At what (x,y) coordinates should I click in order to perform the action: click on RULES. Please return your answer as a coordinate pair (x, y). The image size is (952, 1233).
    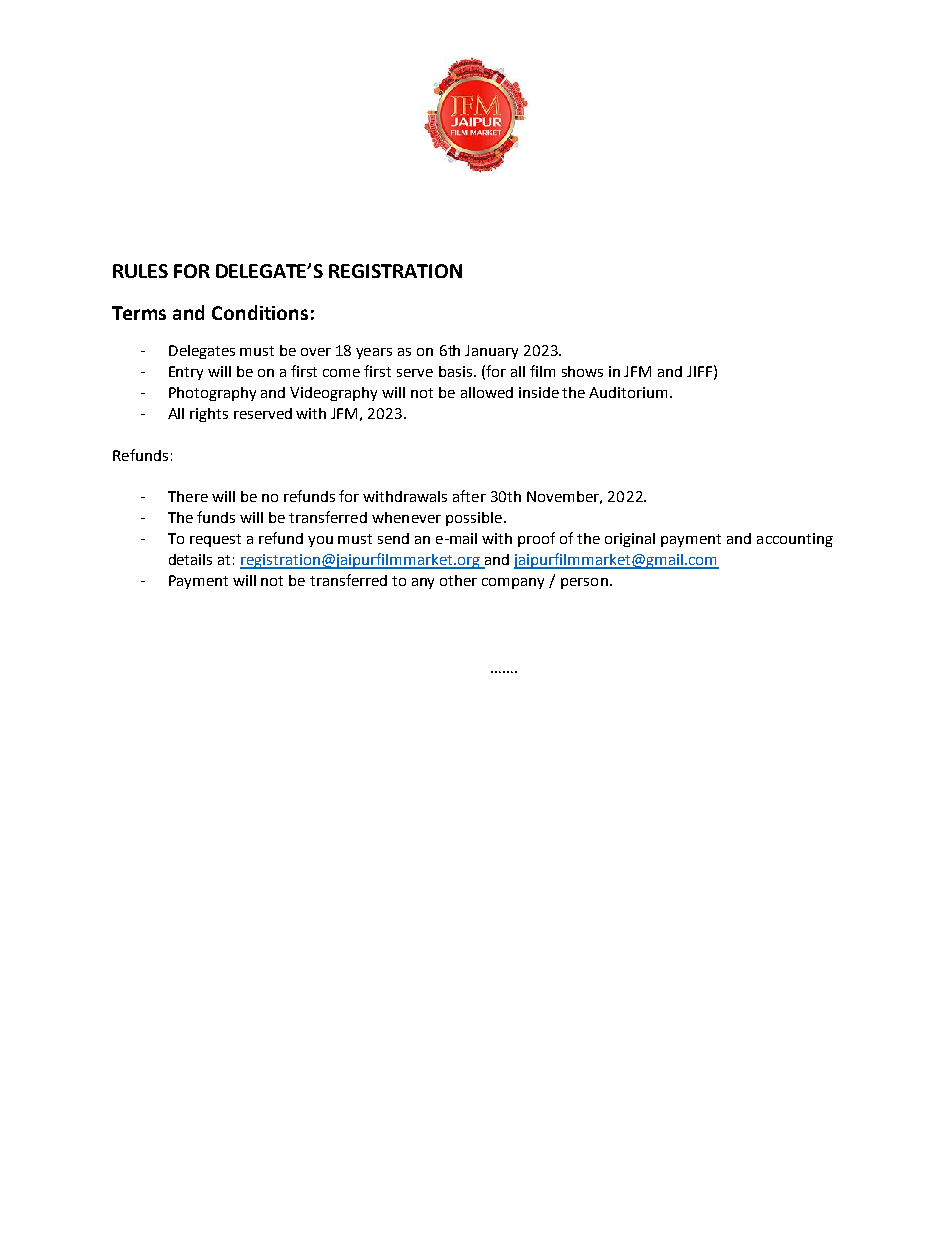
    Looking at the image, I should click on (140, 271).
